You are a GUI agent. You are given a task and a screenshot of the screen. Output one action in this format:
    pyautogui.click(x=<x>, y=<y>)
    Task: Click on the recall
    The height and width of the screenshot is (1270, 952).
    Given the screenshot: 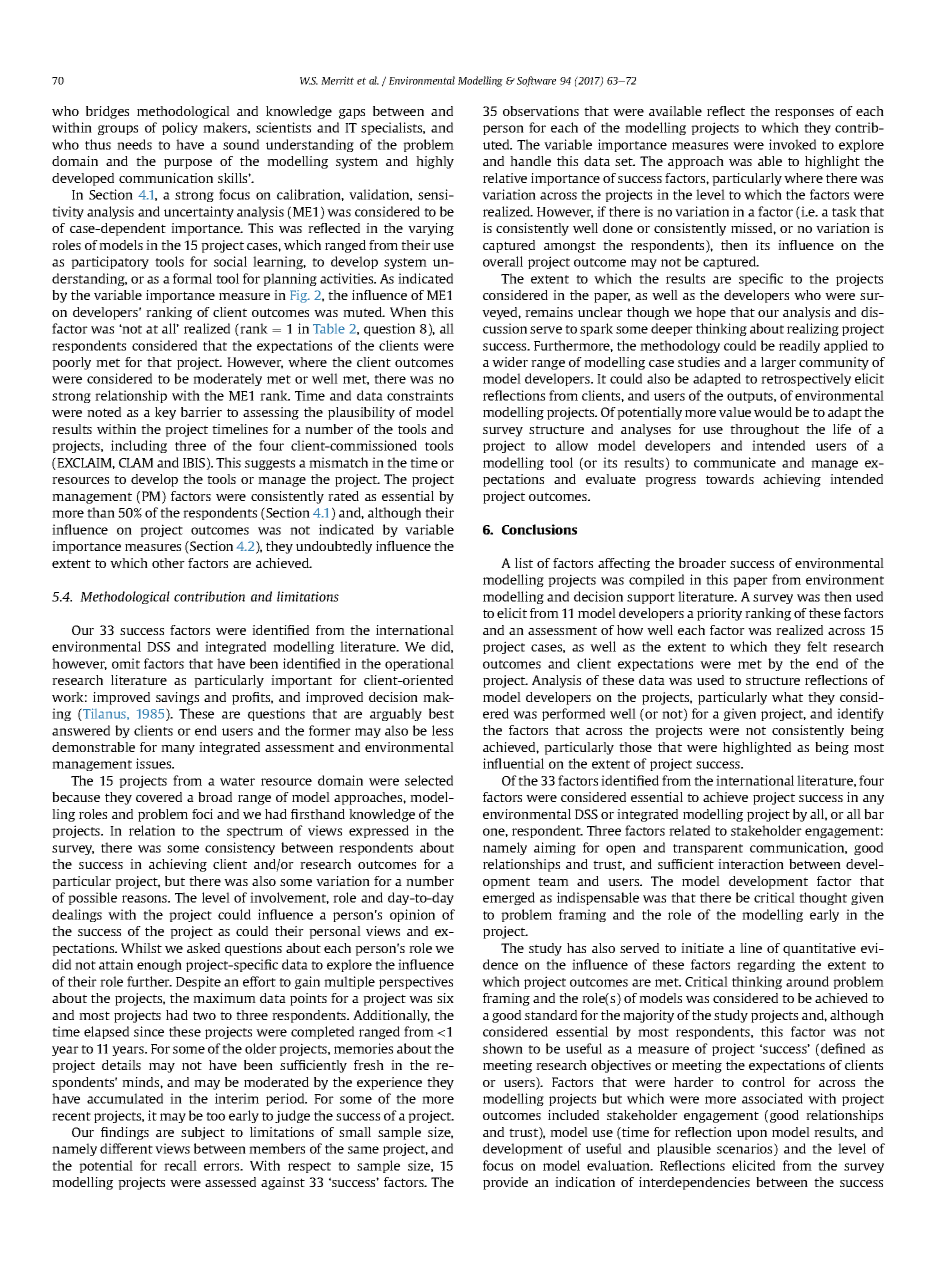 What is the action you would take?
    pyautogui.click(x=180, y=1165)
